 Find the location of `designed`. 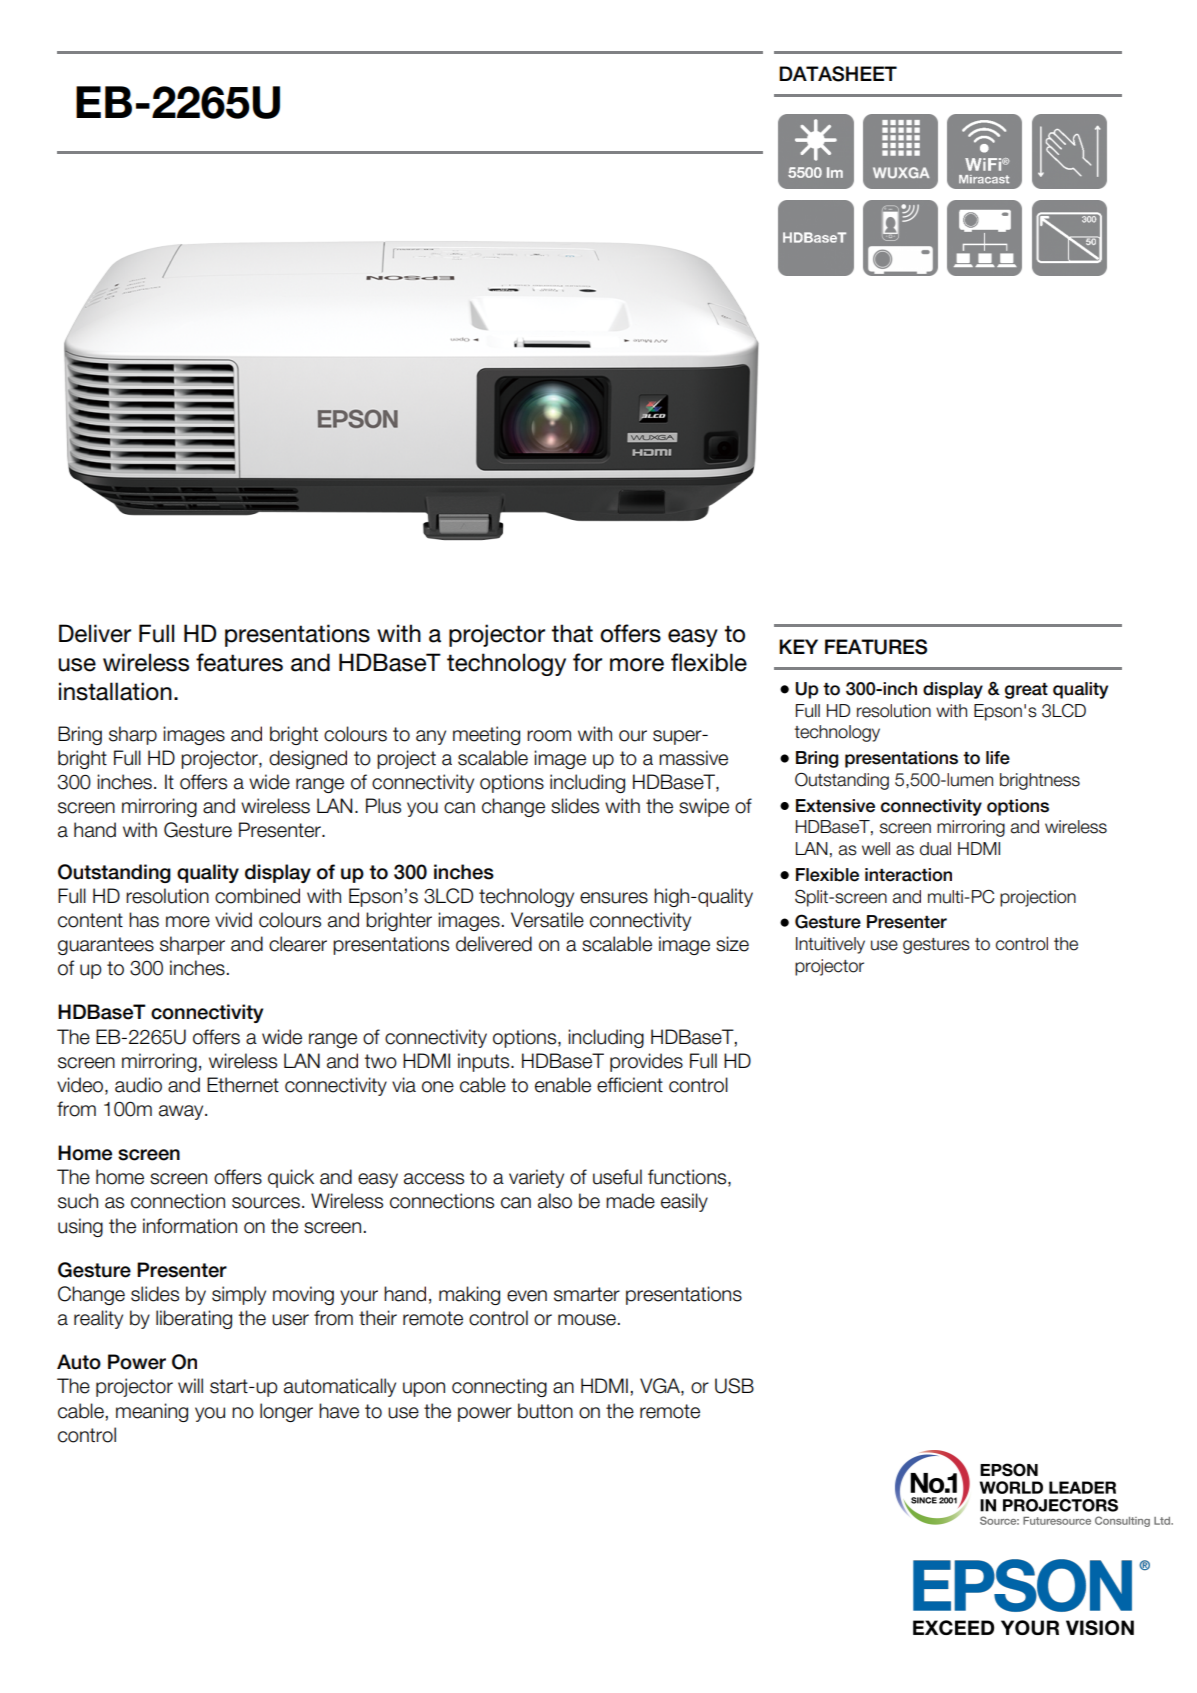

designed is located at coordinates (308, 759).
